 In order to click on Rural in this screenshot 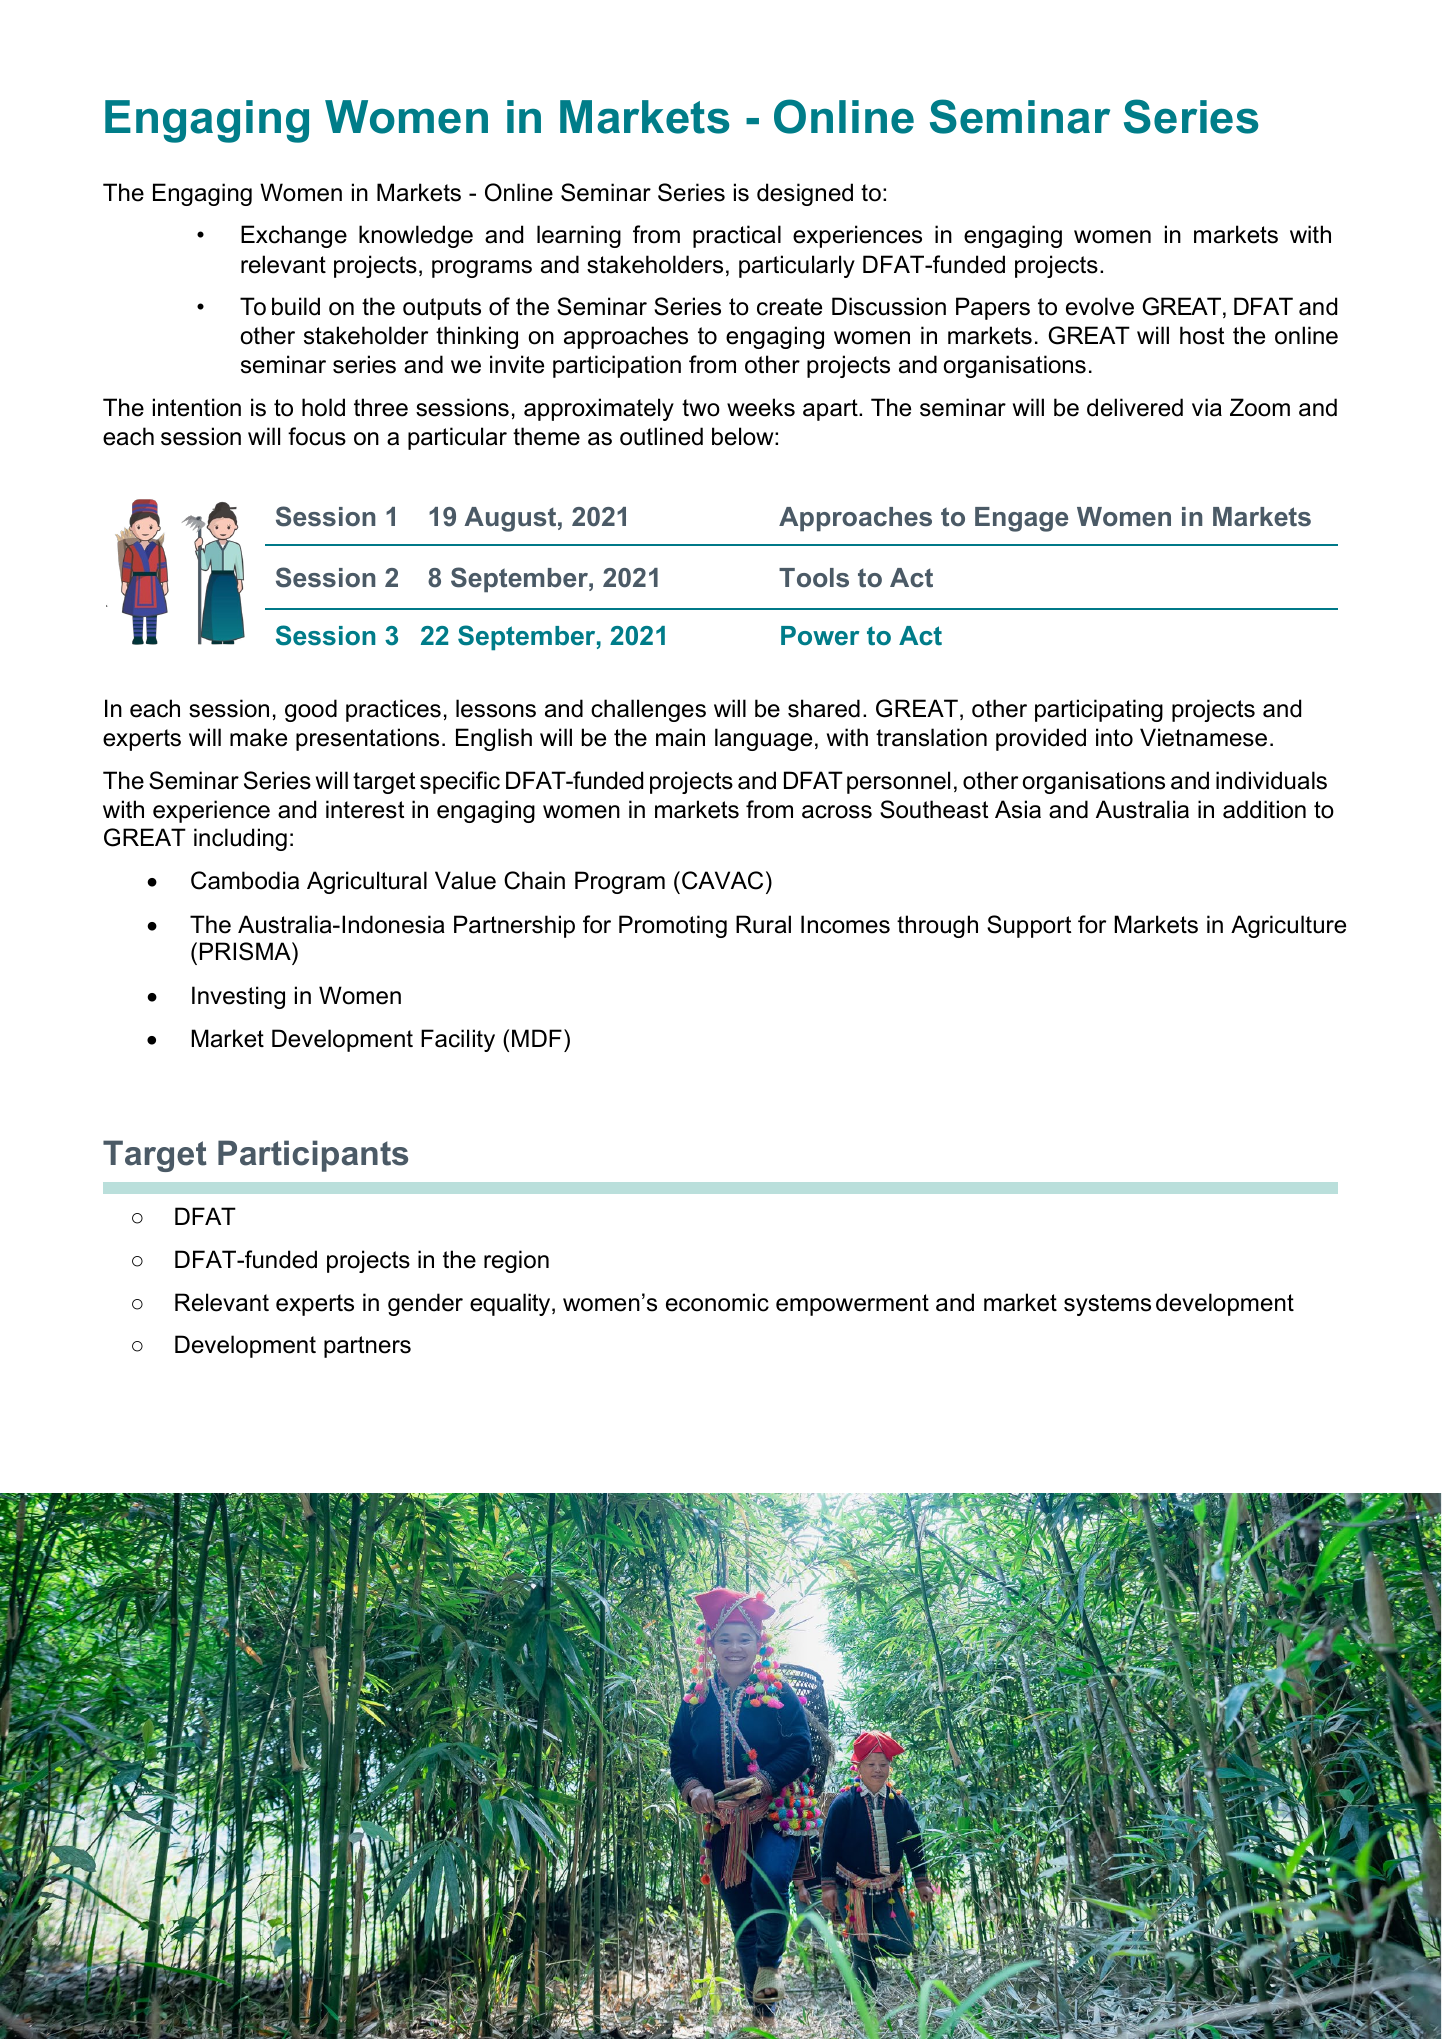, I will do `click(763, 924)`.
